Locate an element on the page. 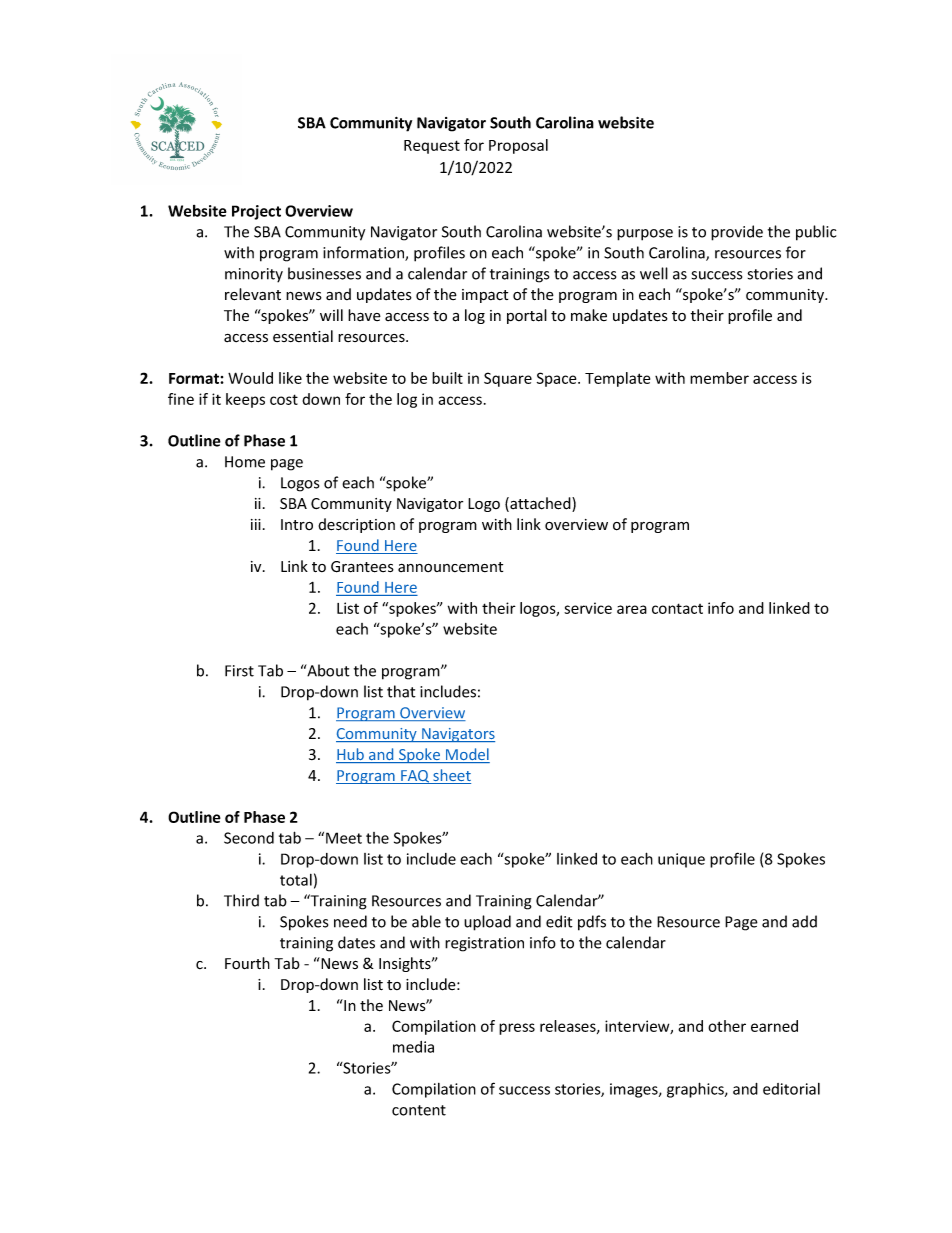 The image size is (952, 1233). contact is located at coordinates (677, 608).
